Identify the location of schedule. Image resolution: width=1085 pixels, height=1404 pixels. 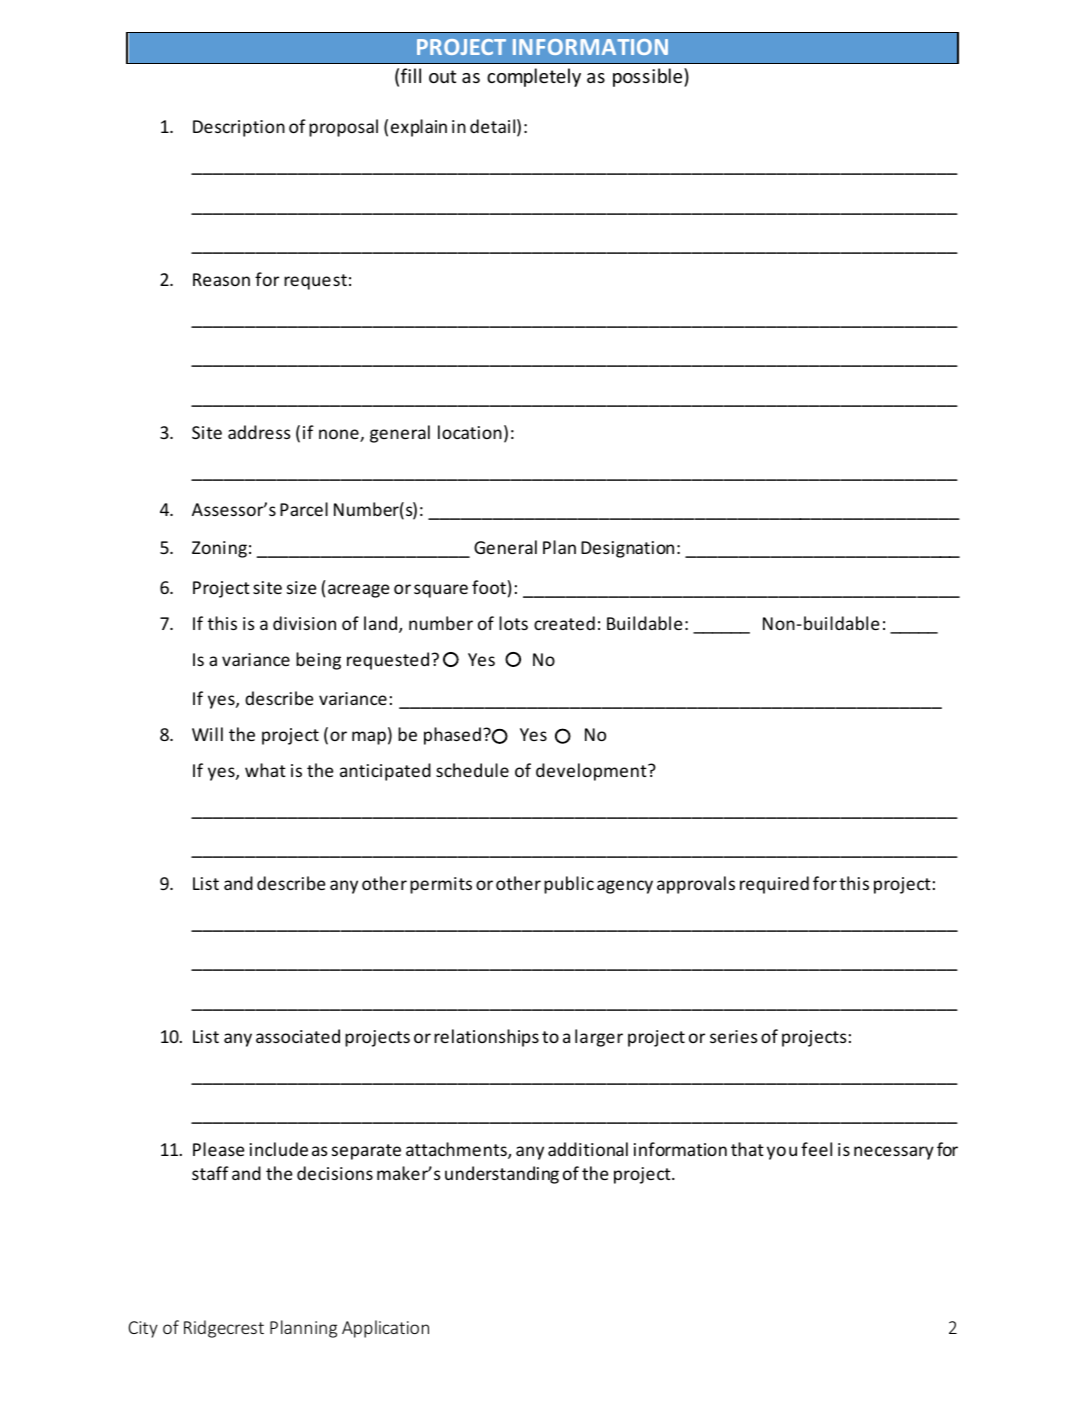
(472, 770).
